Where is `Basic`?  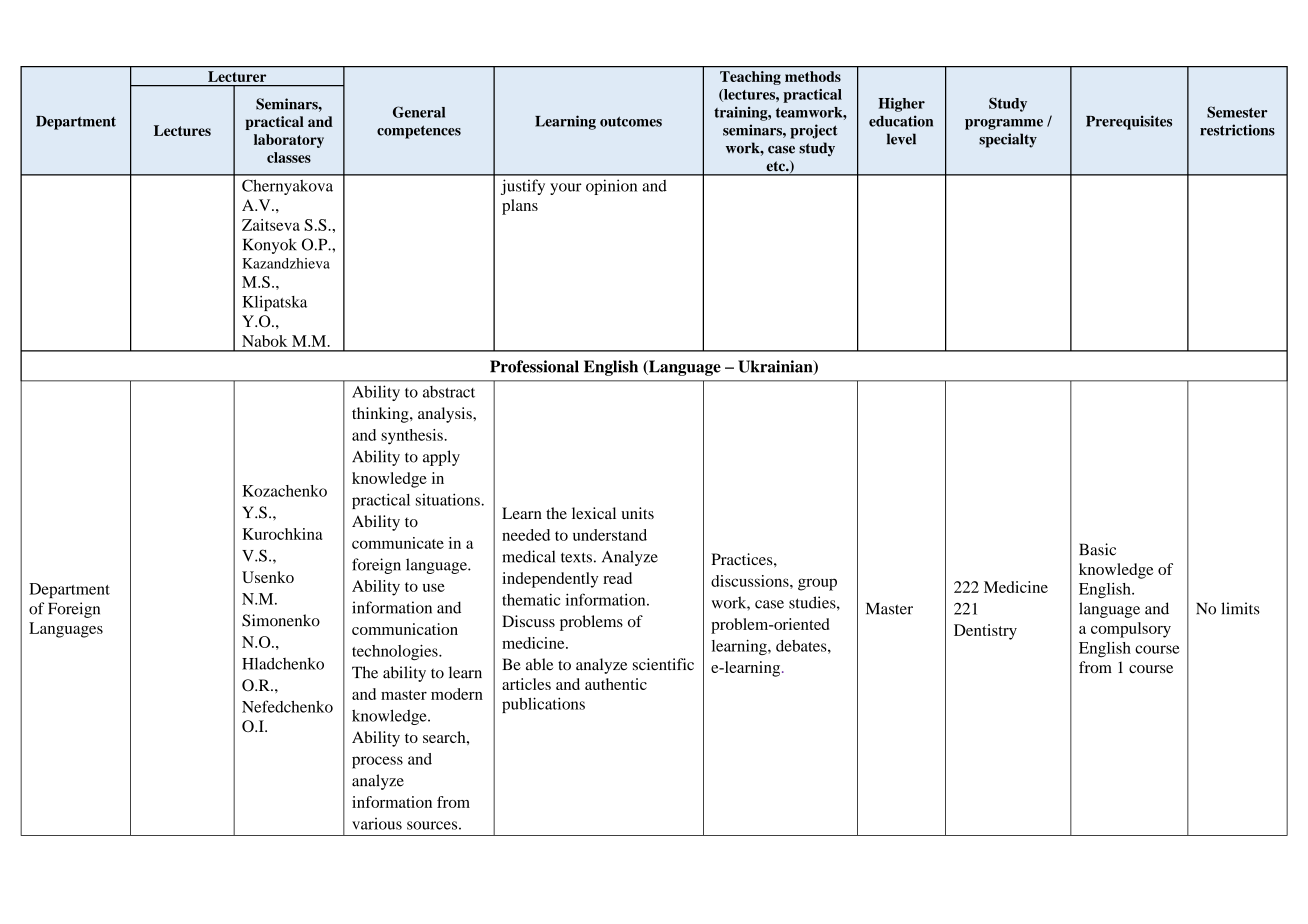
Basic is located at coordinates (1097, 549).
